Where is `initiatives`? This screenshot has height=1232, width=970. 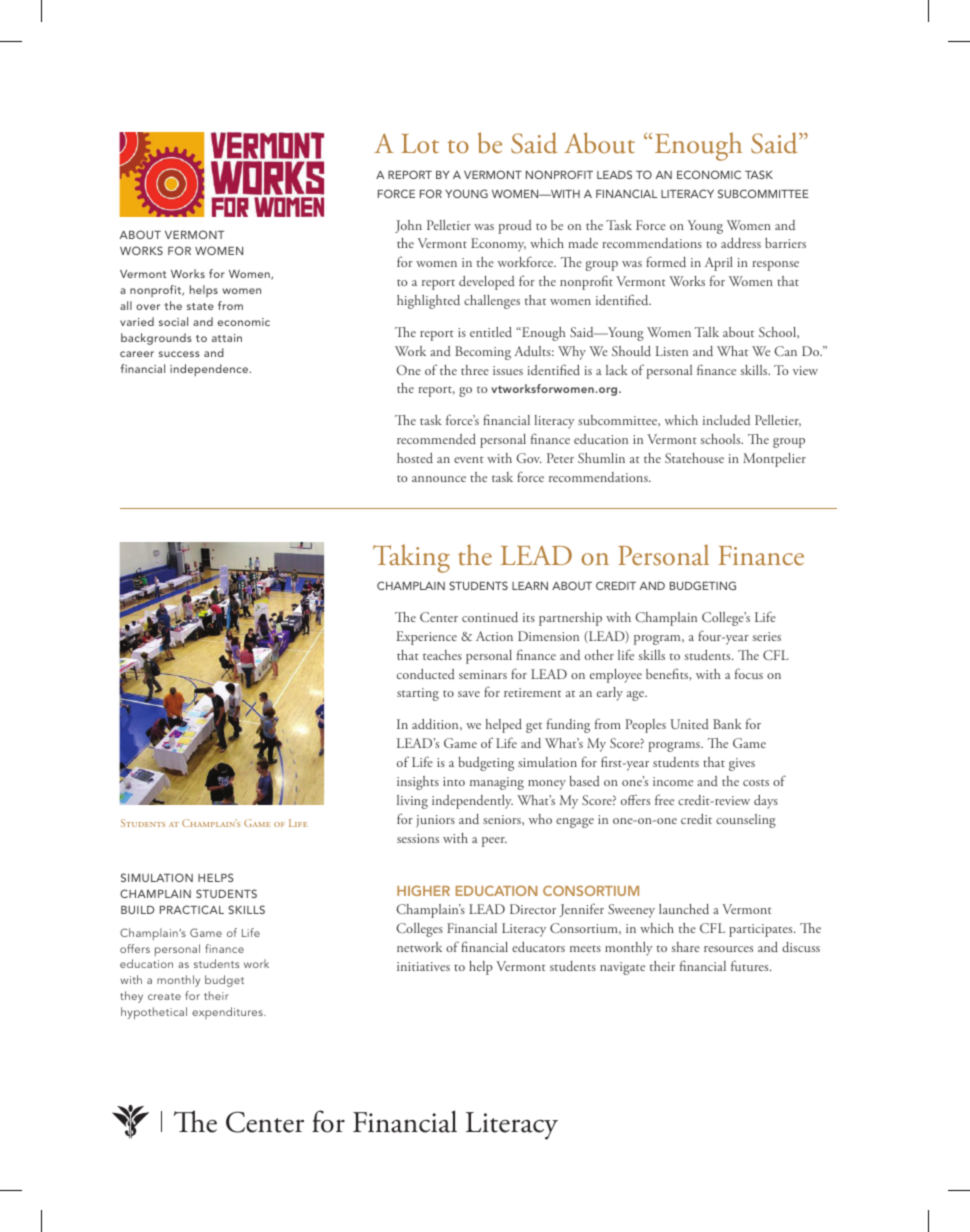 initiatives is located at coordinates (423, 966).
